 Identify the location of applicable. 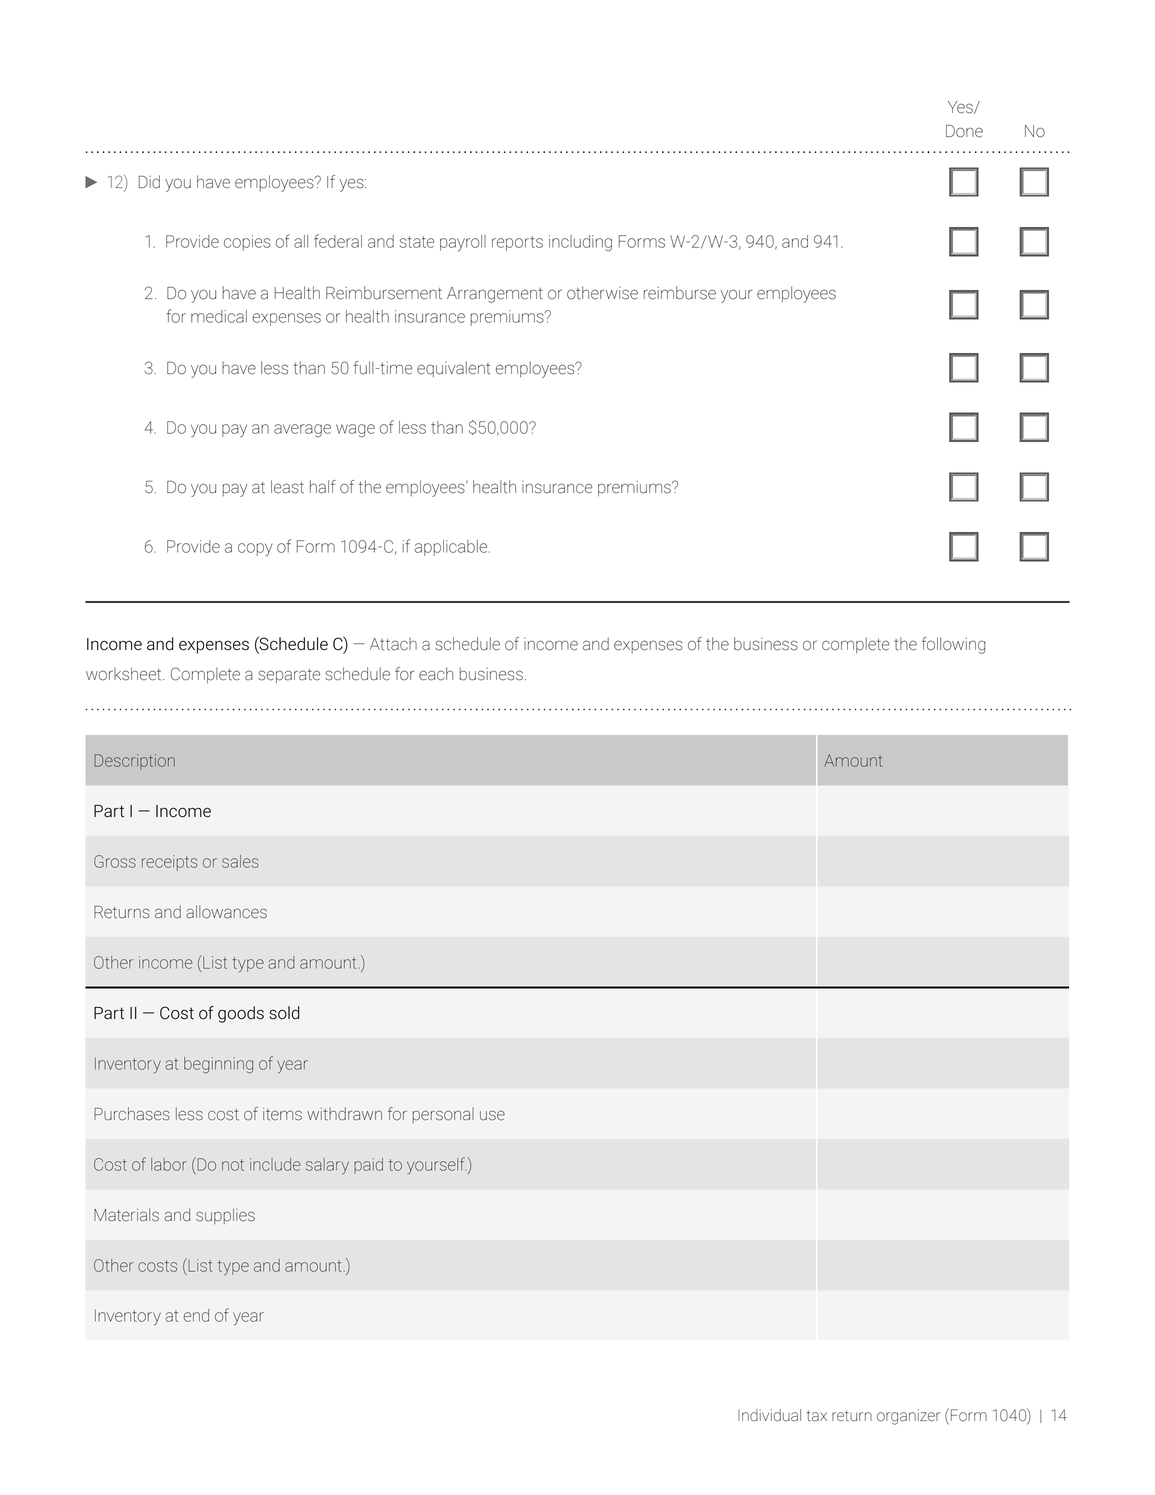
(452, 548).
